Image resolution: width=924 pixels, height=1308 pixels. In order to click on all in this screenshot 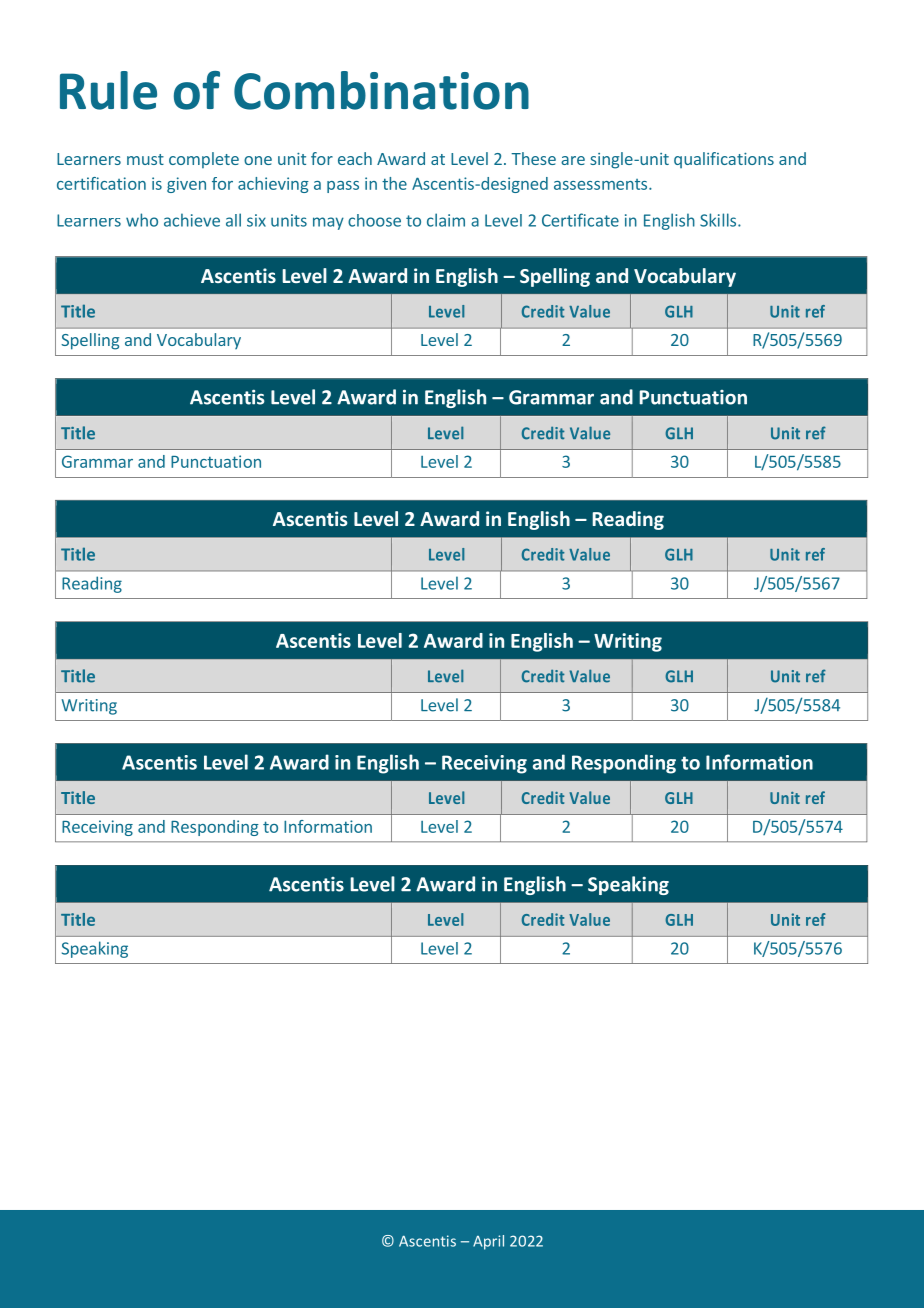, I will do `click(233, 220)`.
